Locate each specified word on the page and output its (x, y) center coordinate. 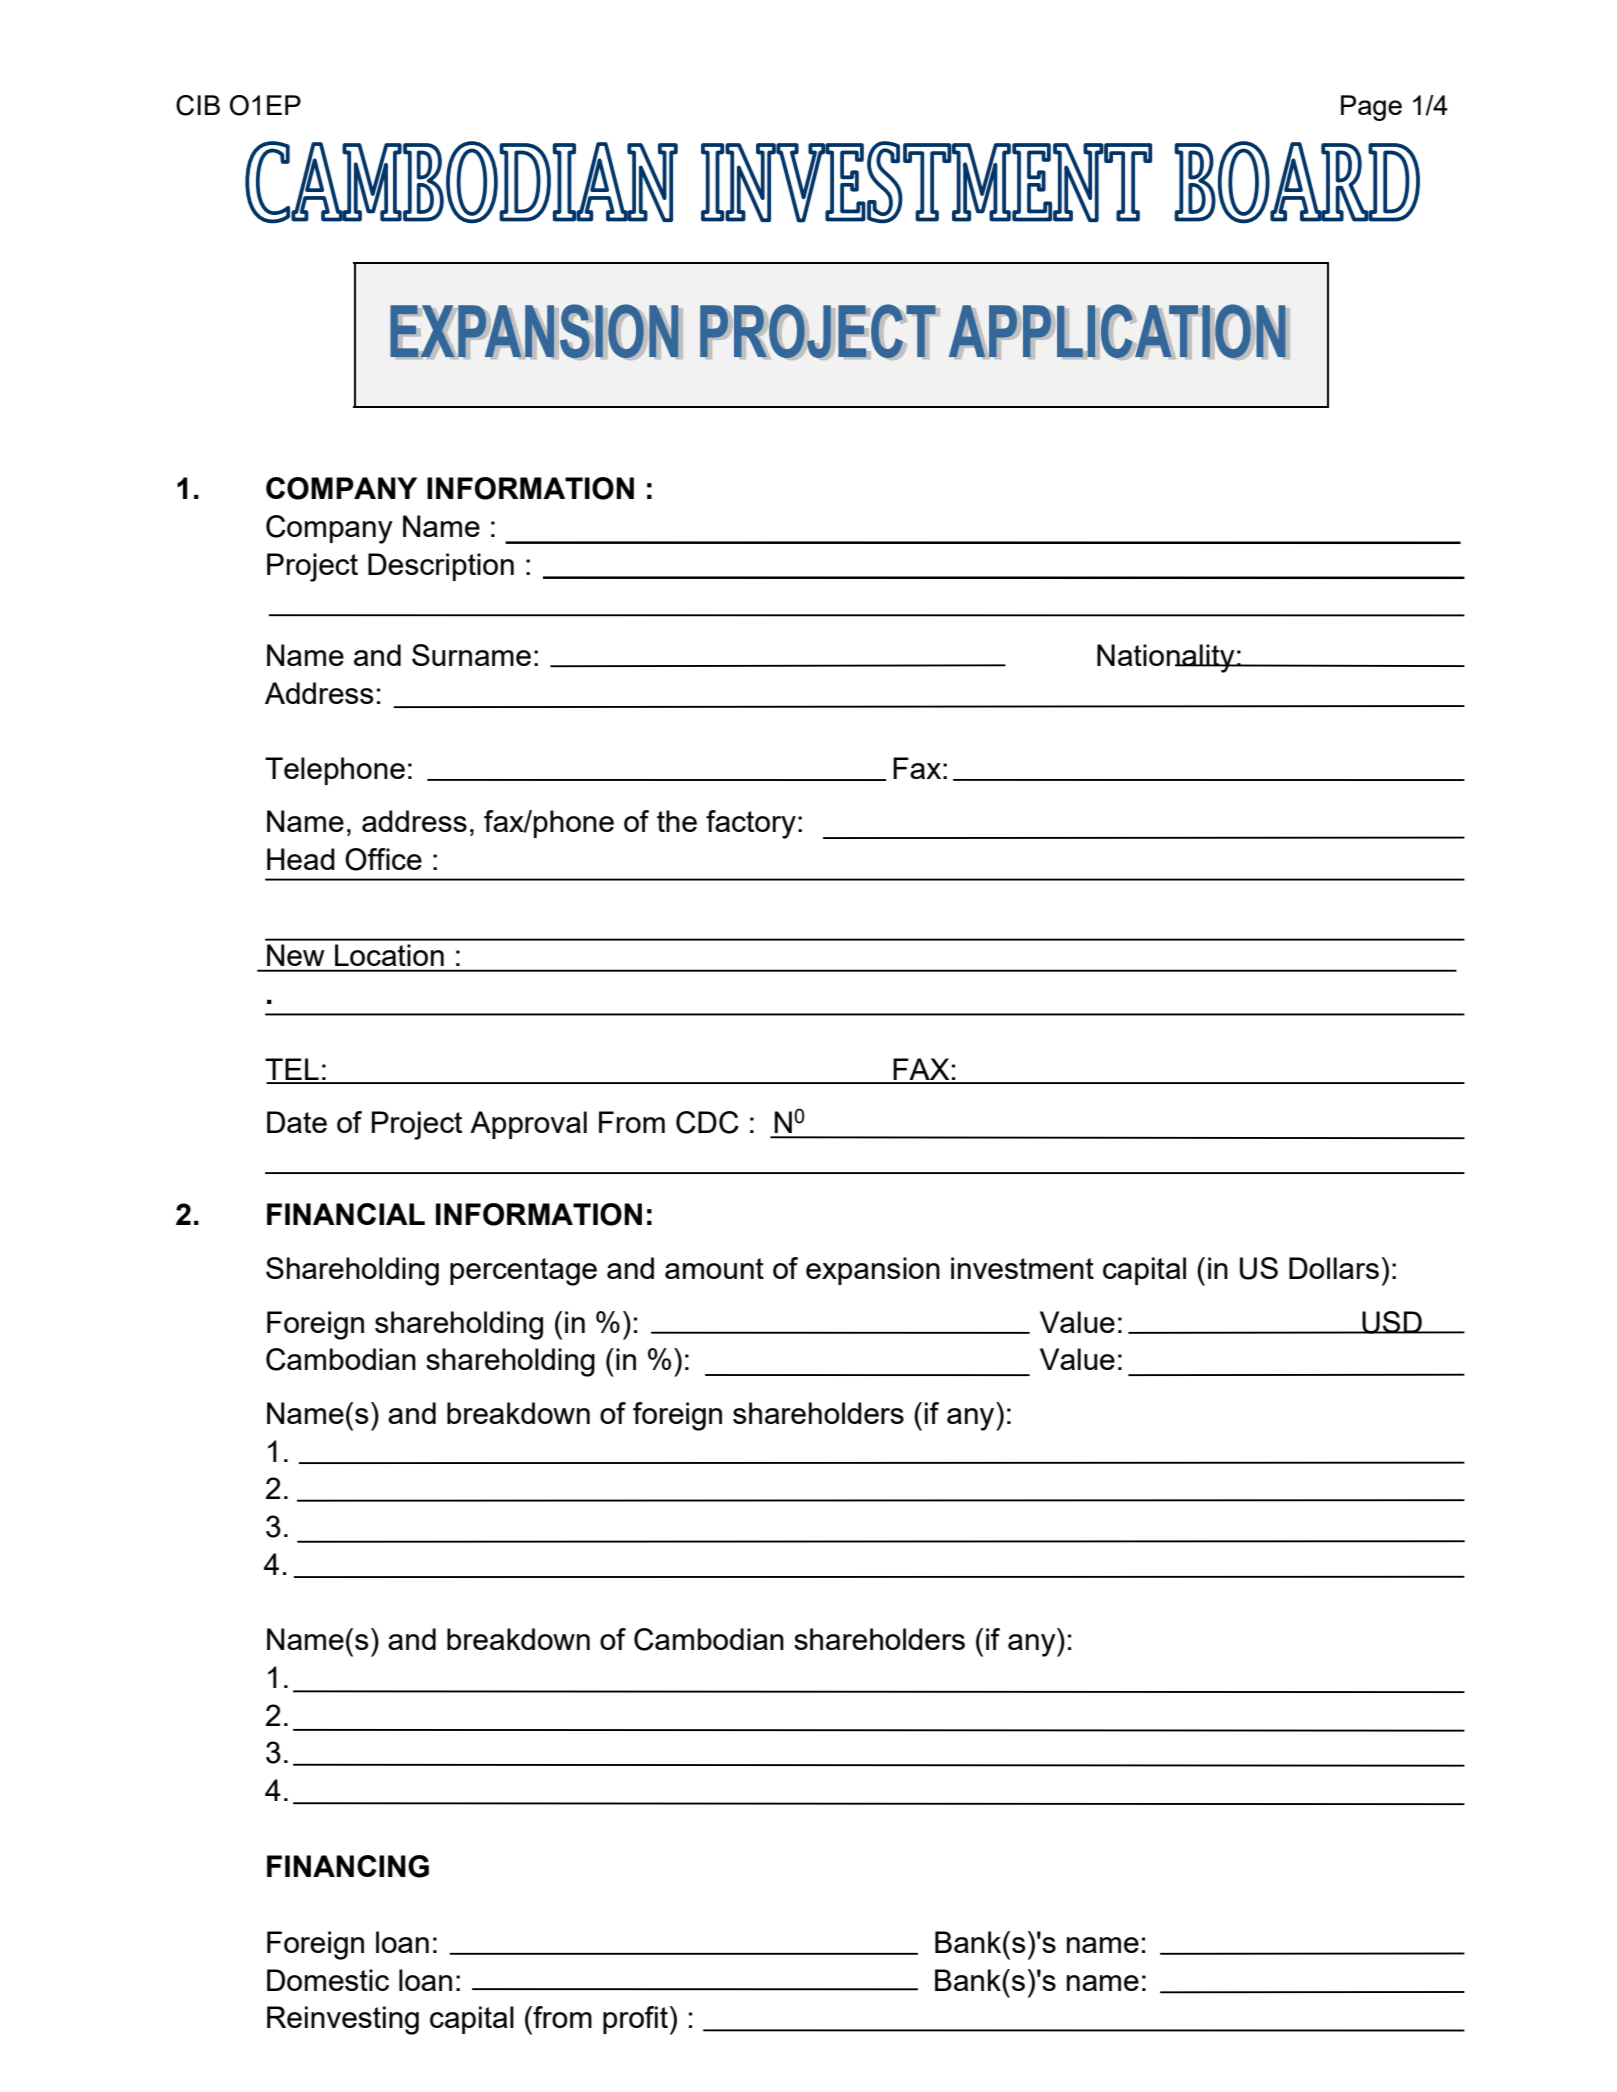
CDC (707, 1122)
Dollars (1334, 1268)
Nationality (1167, 658)
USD (1392, 1322)
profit (635, 2020)
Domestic (328, 1980)
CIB (198, 105)
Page (1371, 108)
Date (297, 1122)
